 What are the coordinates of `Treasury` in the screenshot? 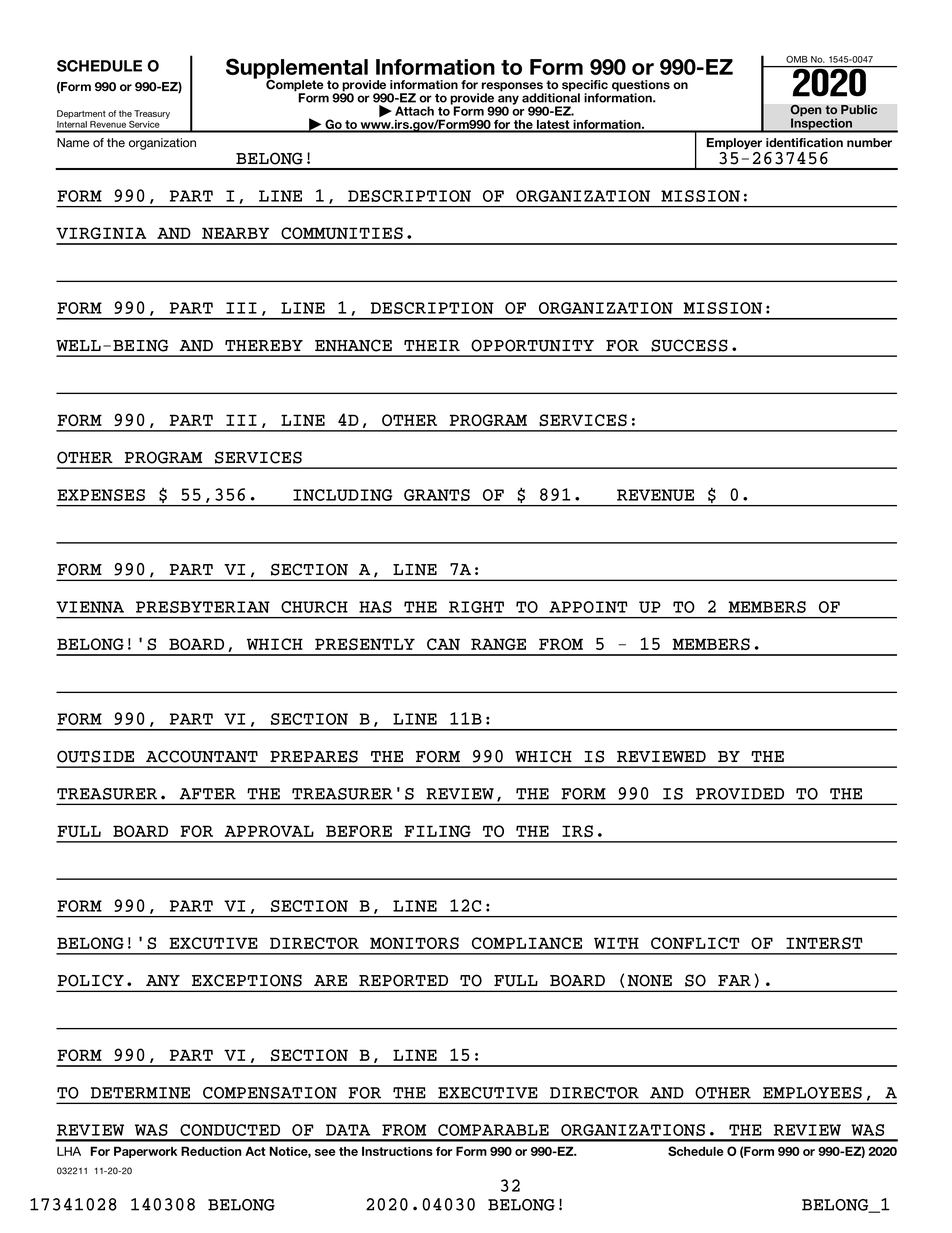 It's located at (152, 114).
